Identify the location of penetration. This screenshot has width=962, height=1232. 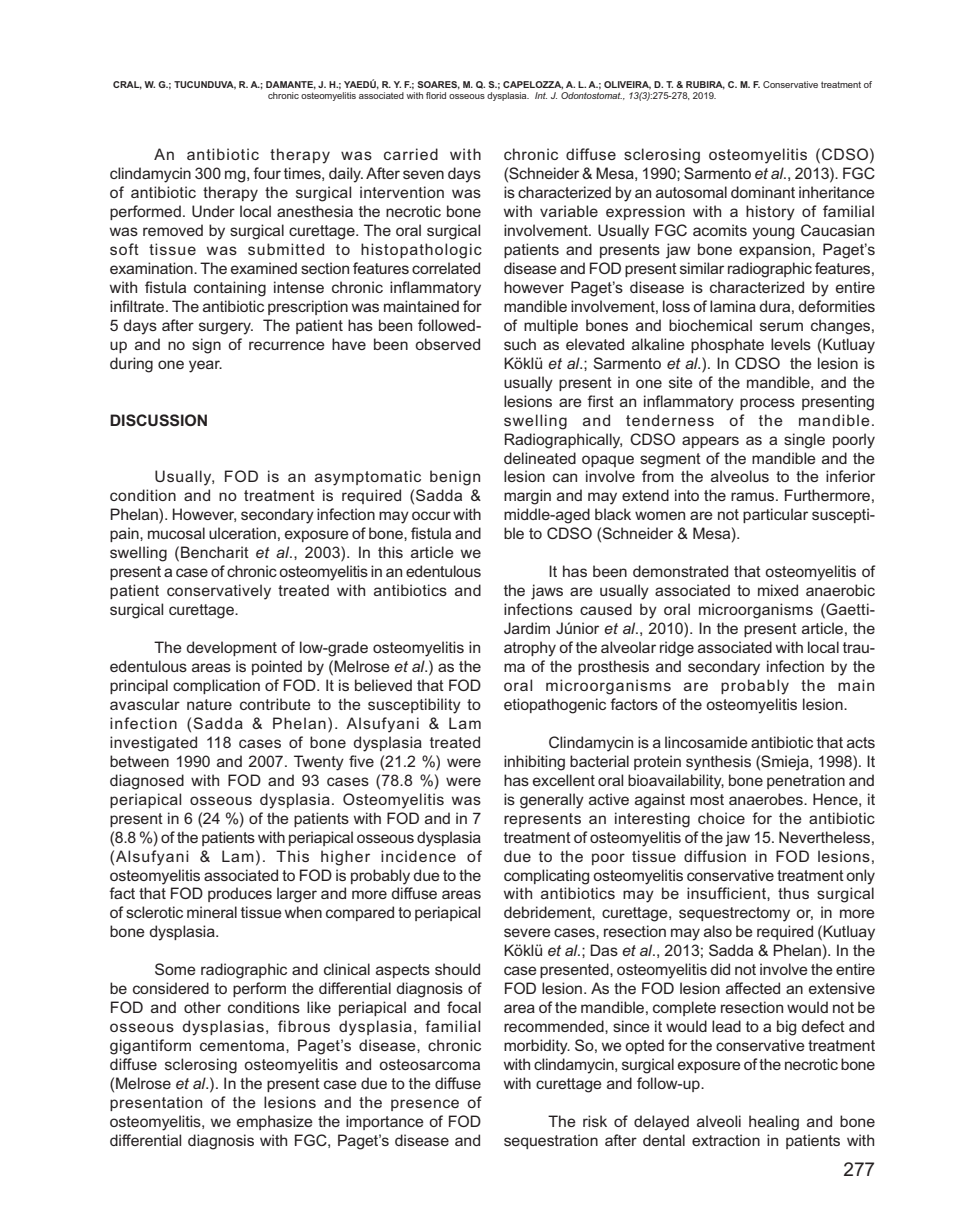
(806, 781).
